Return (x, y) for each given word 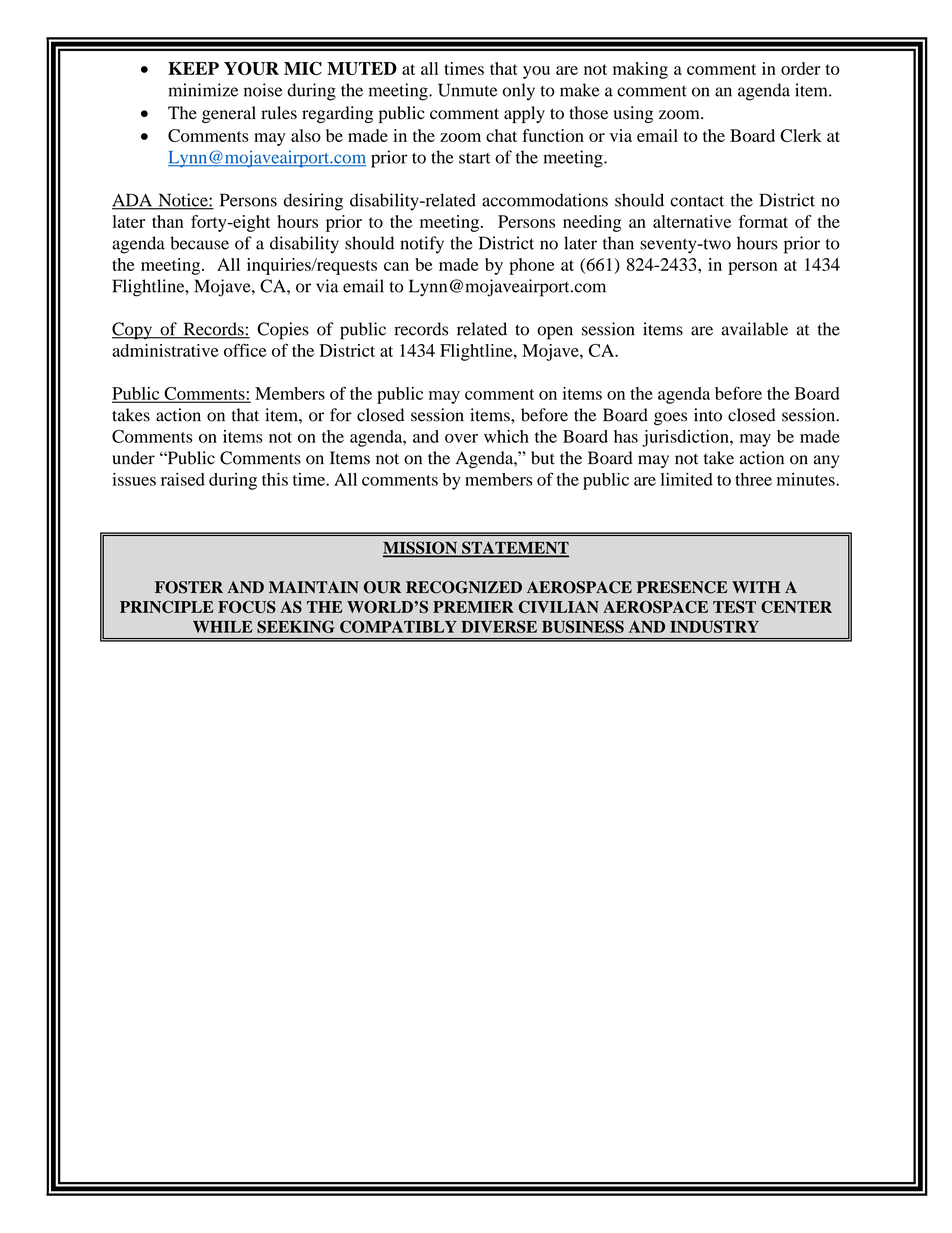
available (754, 329)
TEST (734, 607)
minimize (203, 90)
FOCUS (247, 607)
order (801, 68)
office (245, 350)
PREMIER (473, 607)
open (555, 333)
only (519, 92)
